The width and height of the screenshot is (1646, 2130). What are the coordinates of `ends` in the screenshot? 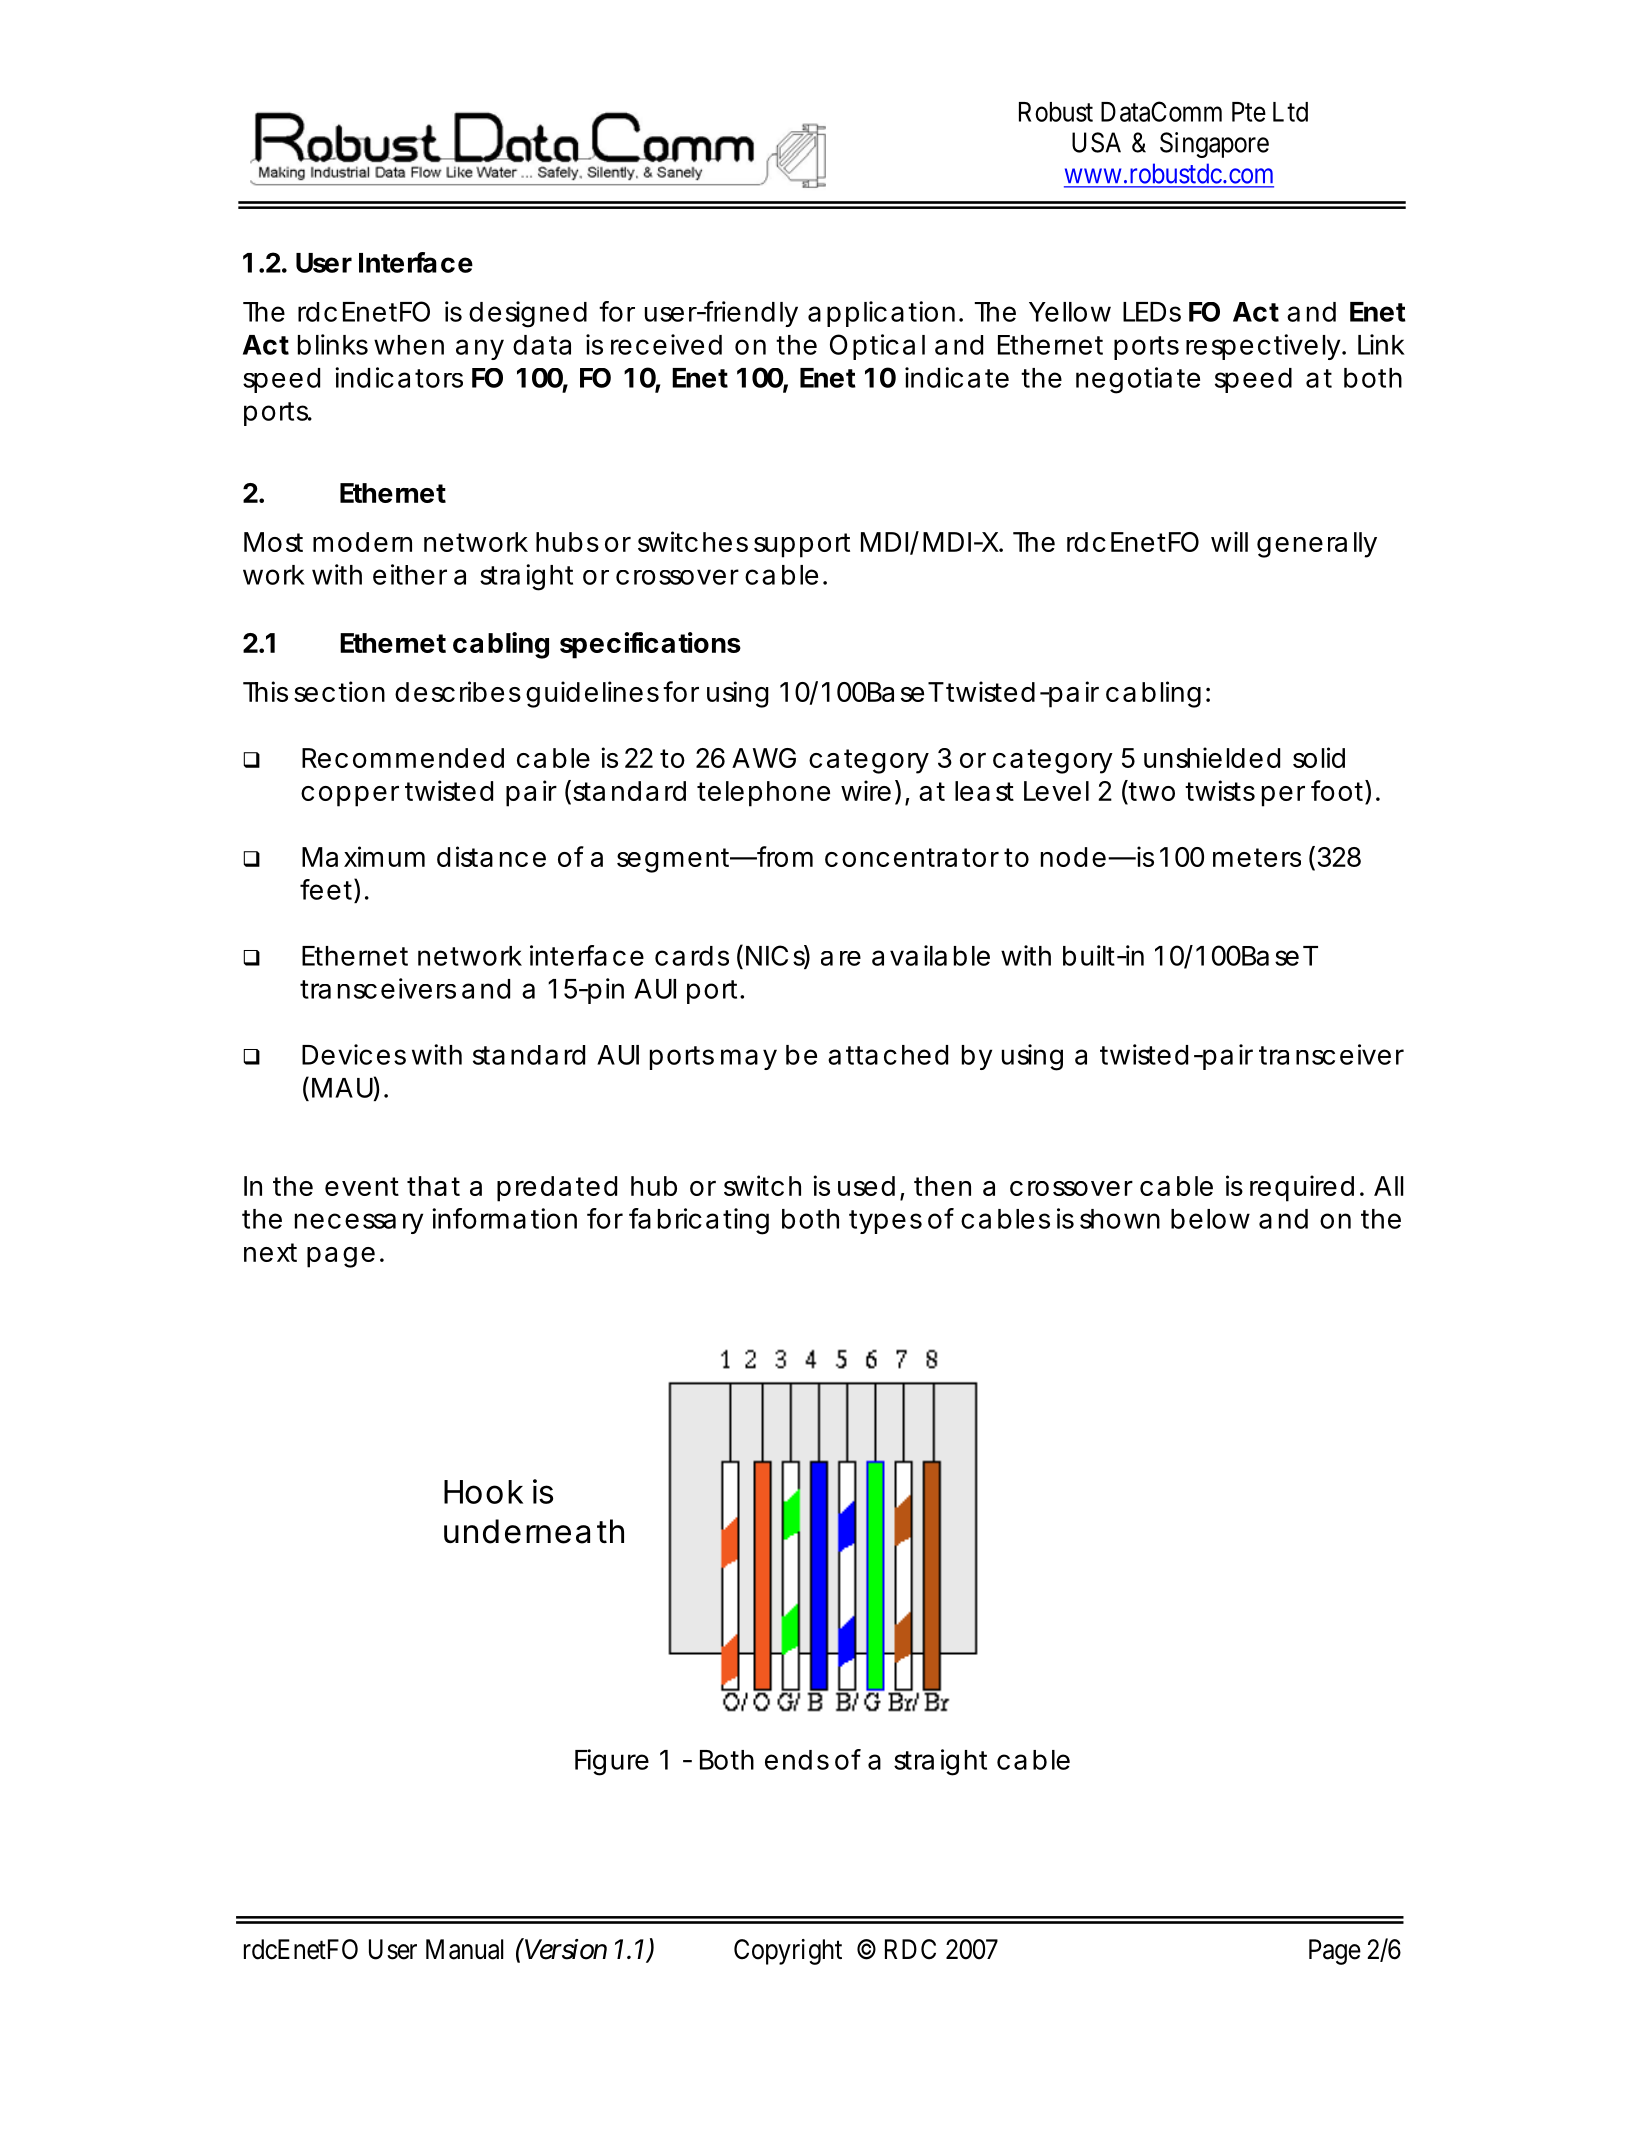 It's located at (797, 1760).
